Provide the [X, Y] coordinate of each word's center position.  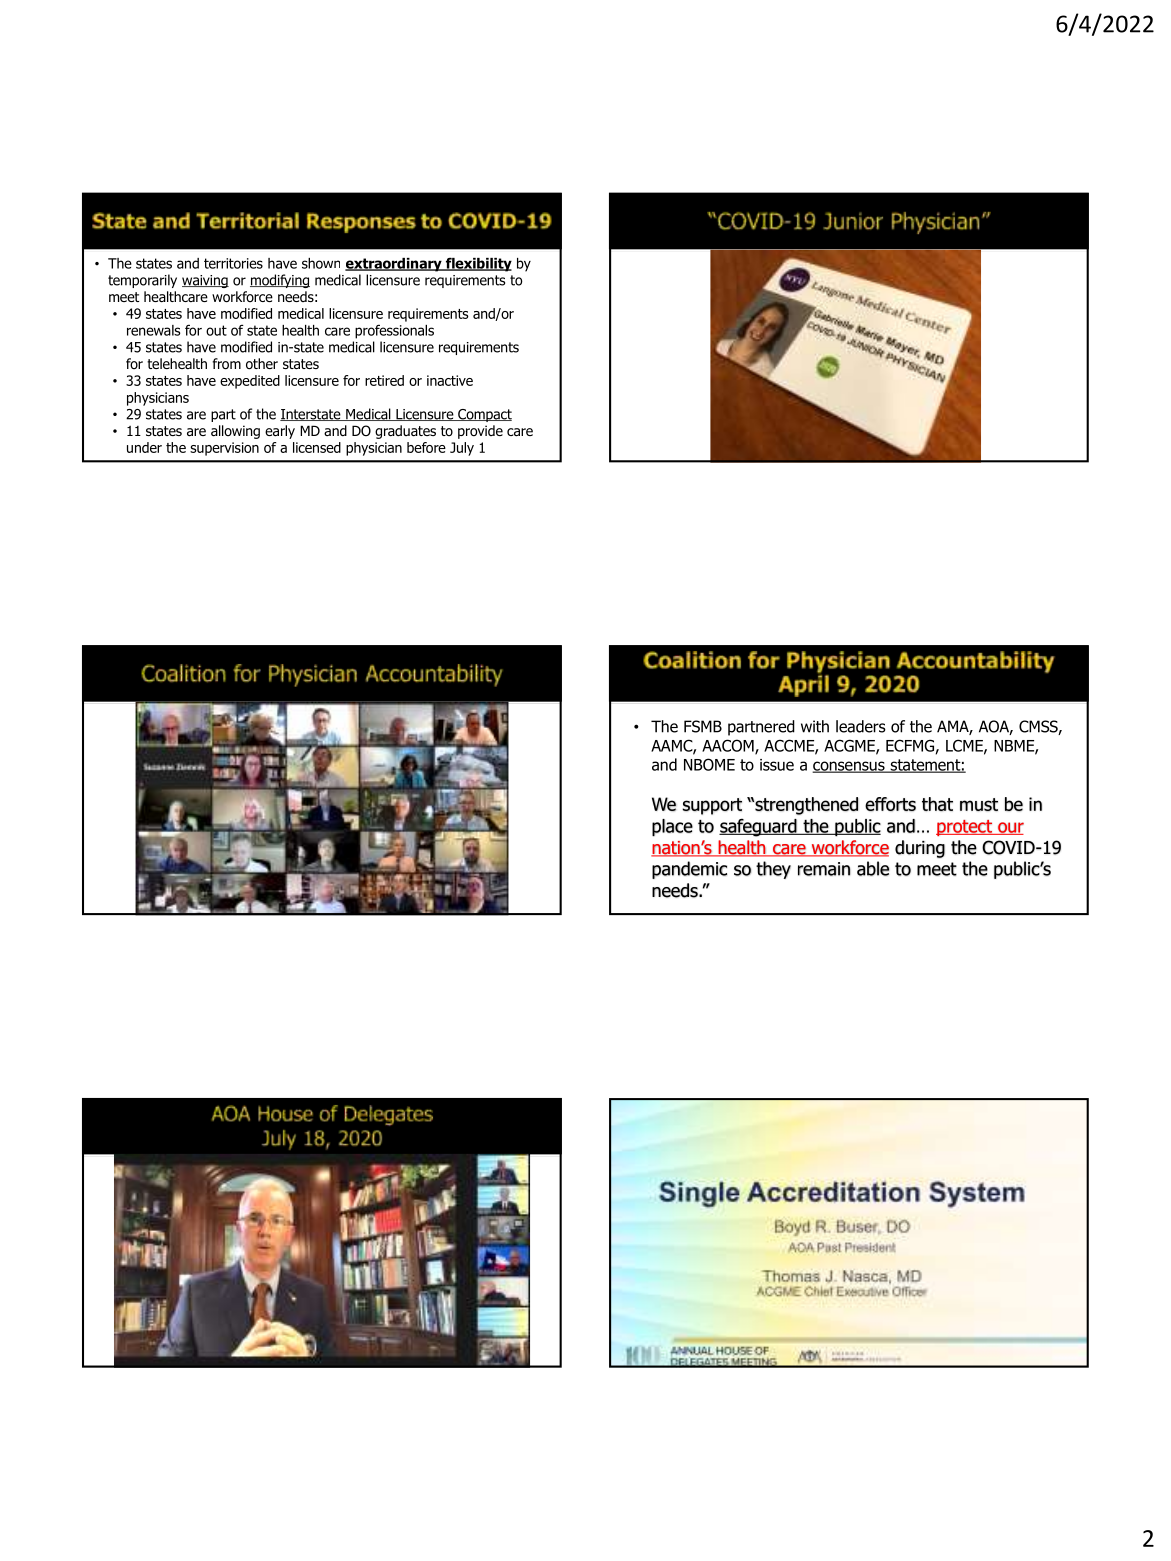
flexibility [477, 264]
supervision [224, 449]
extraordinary [394, 265]
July [462, 449]
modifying [280, 281]
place [672, 828]
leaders [861, 726]
